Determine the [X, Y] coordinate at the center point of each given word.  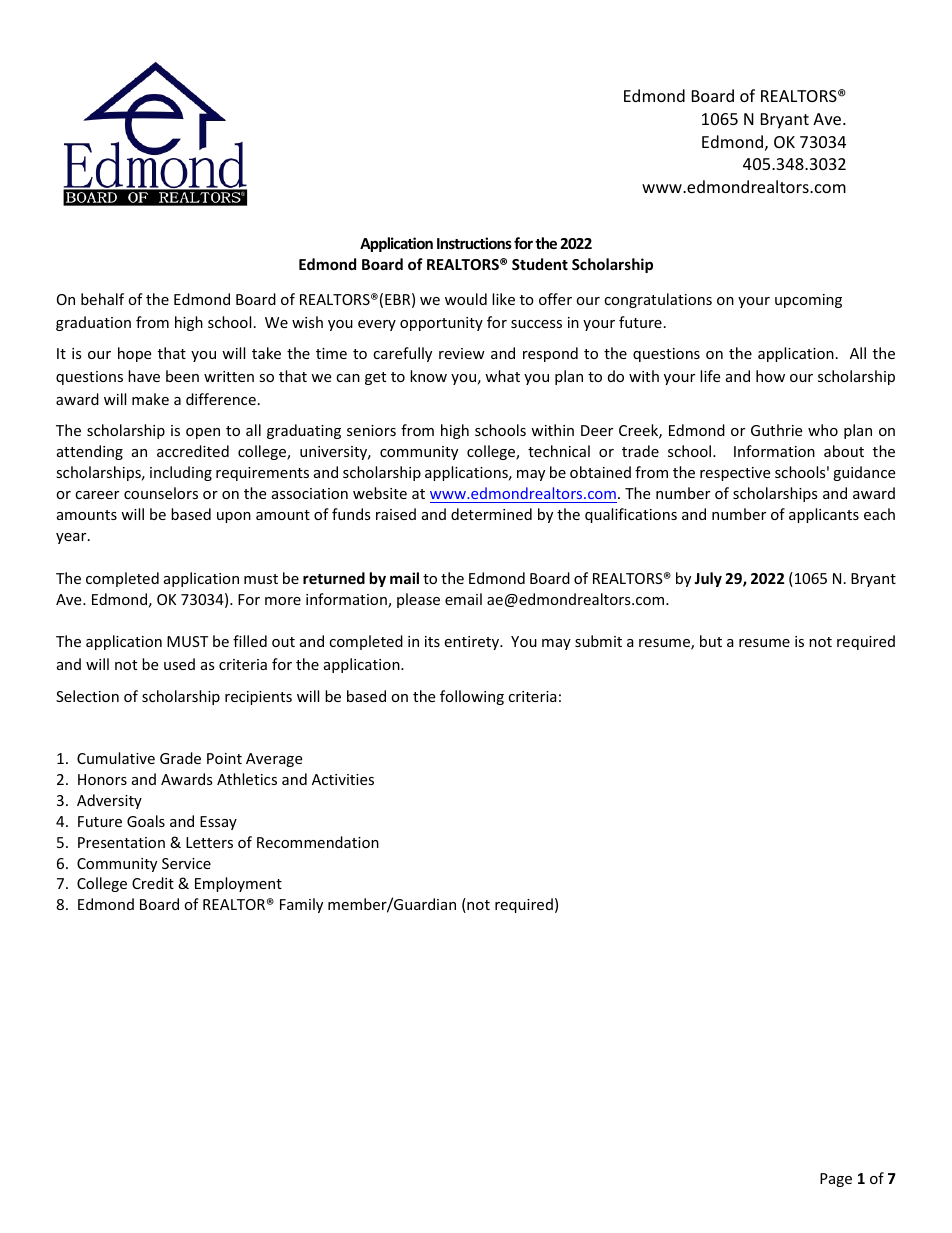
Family [301, 905]
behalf [102, 299]
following [472, 697]
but [711, 641]
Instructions [474, 243]
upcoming [808, 301]
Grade [180, 758]
